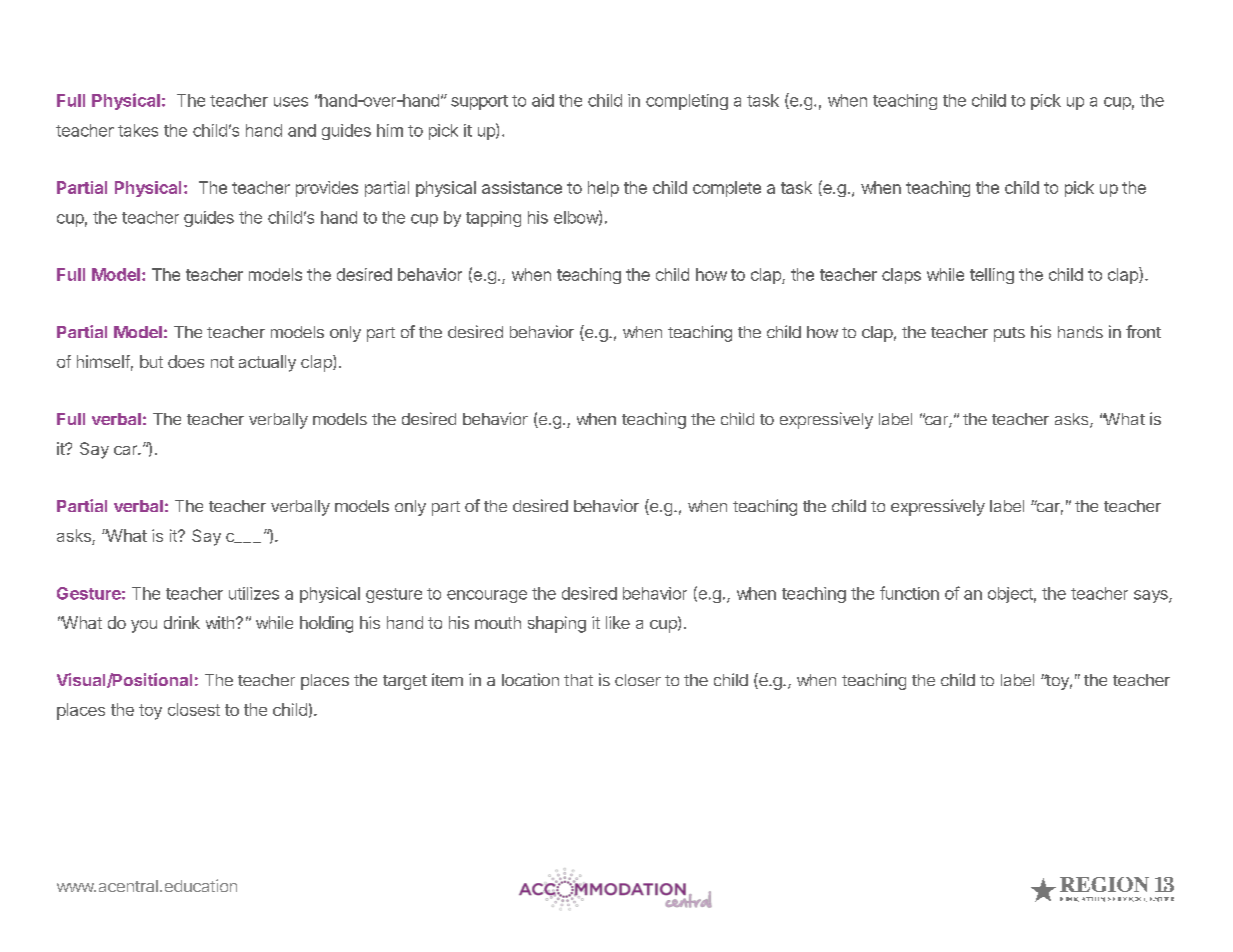  I want to click on closest, so click(194, 709).
